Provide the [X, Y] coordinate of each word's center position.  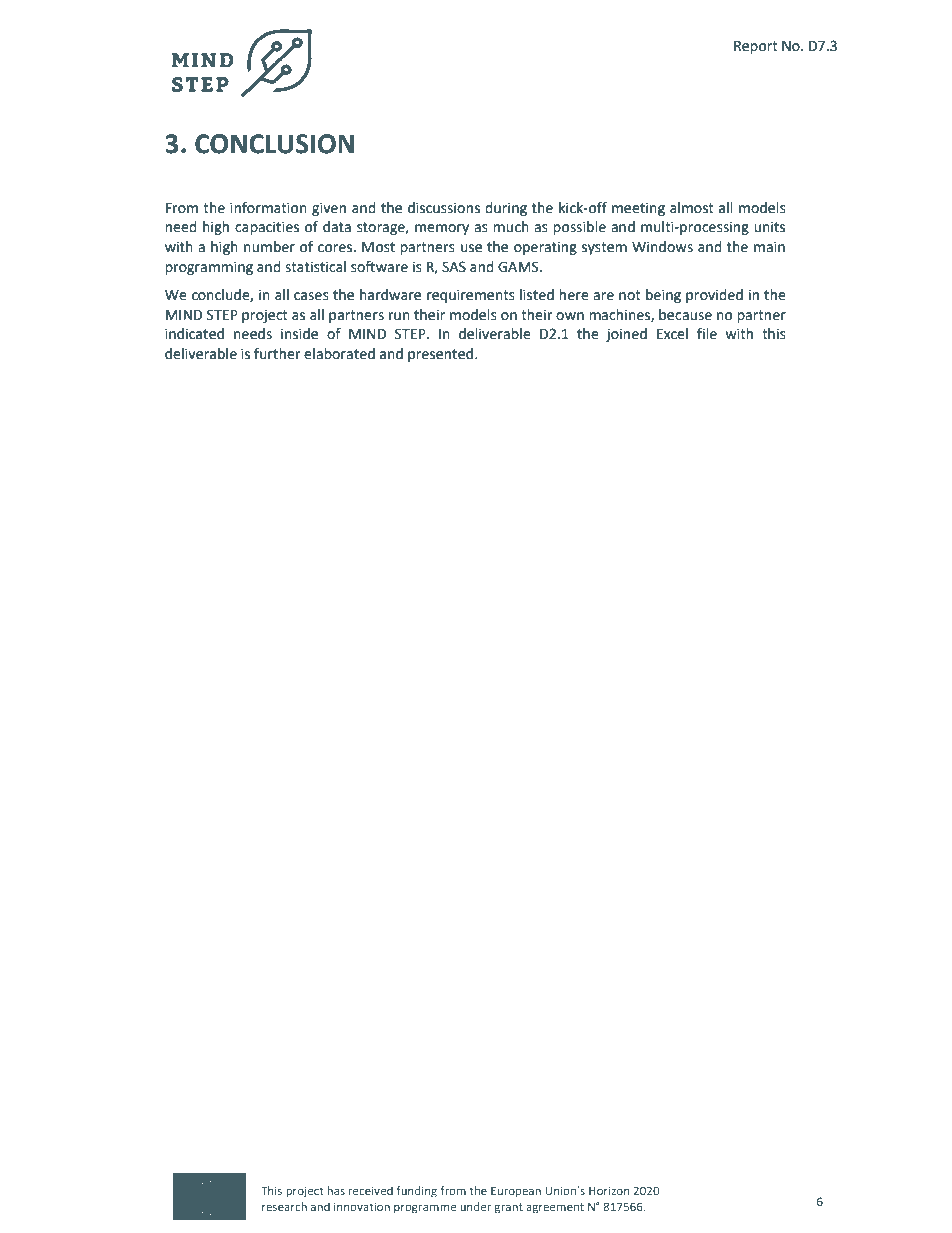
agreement [555, 1208]
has [336, 1190]
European [516, 1192]
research [284, 1206]
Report [756, 47]
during [506, 209]
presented [442, 355]
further [277, 354]
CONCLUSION [274, 144]
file [707, 334]
